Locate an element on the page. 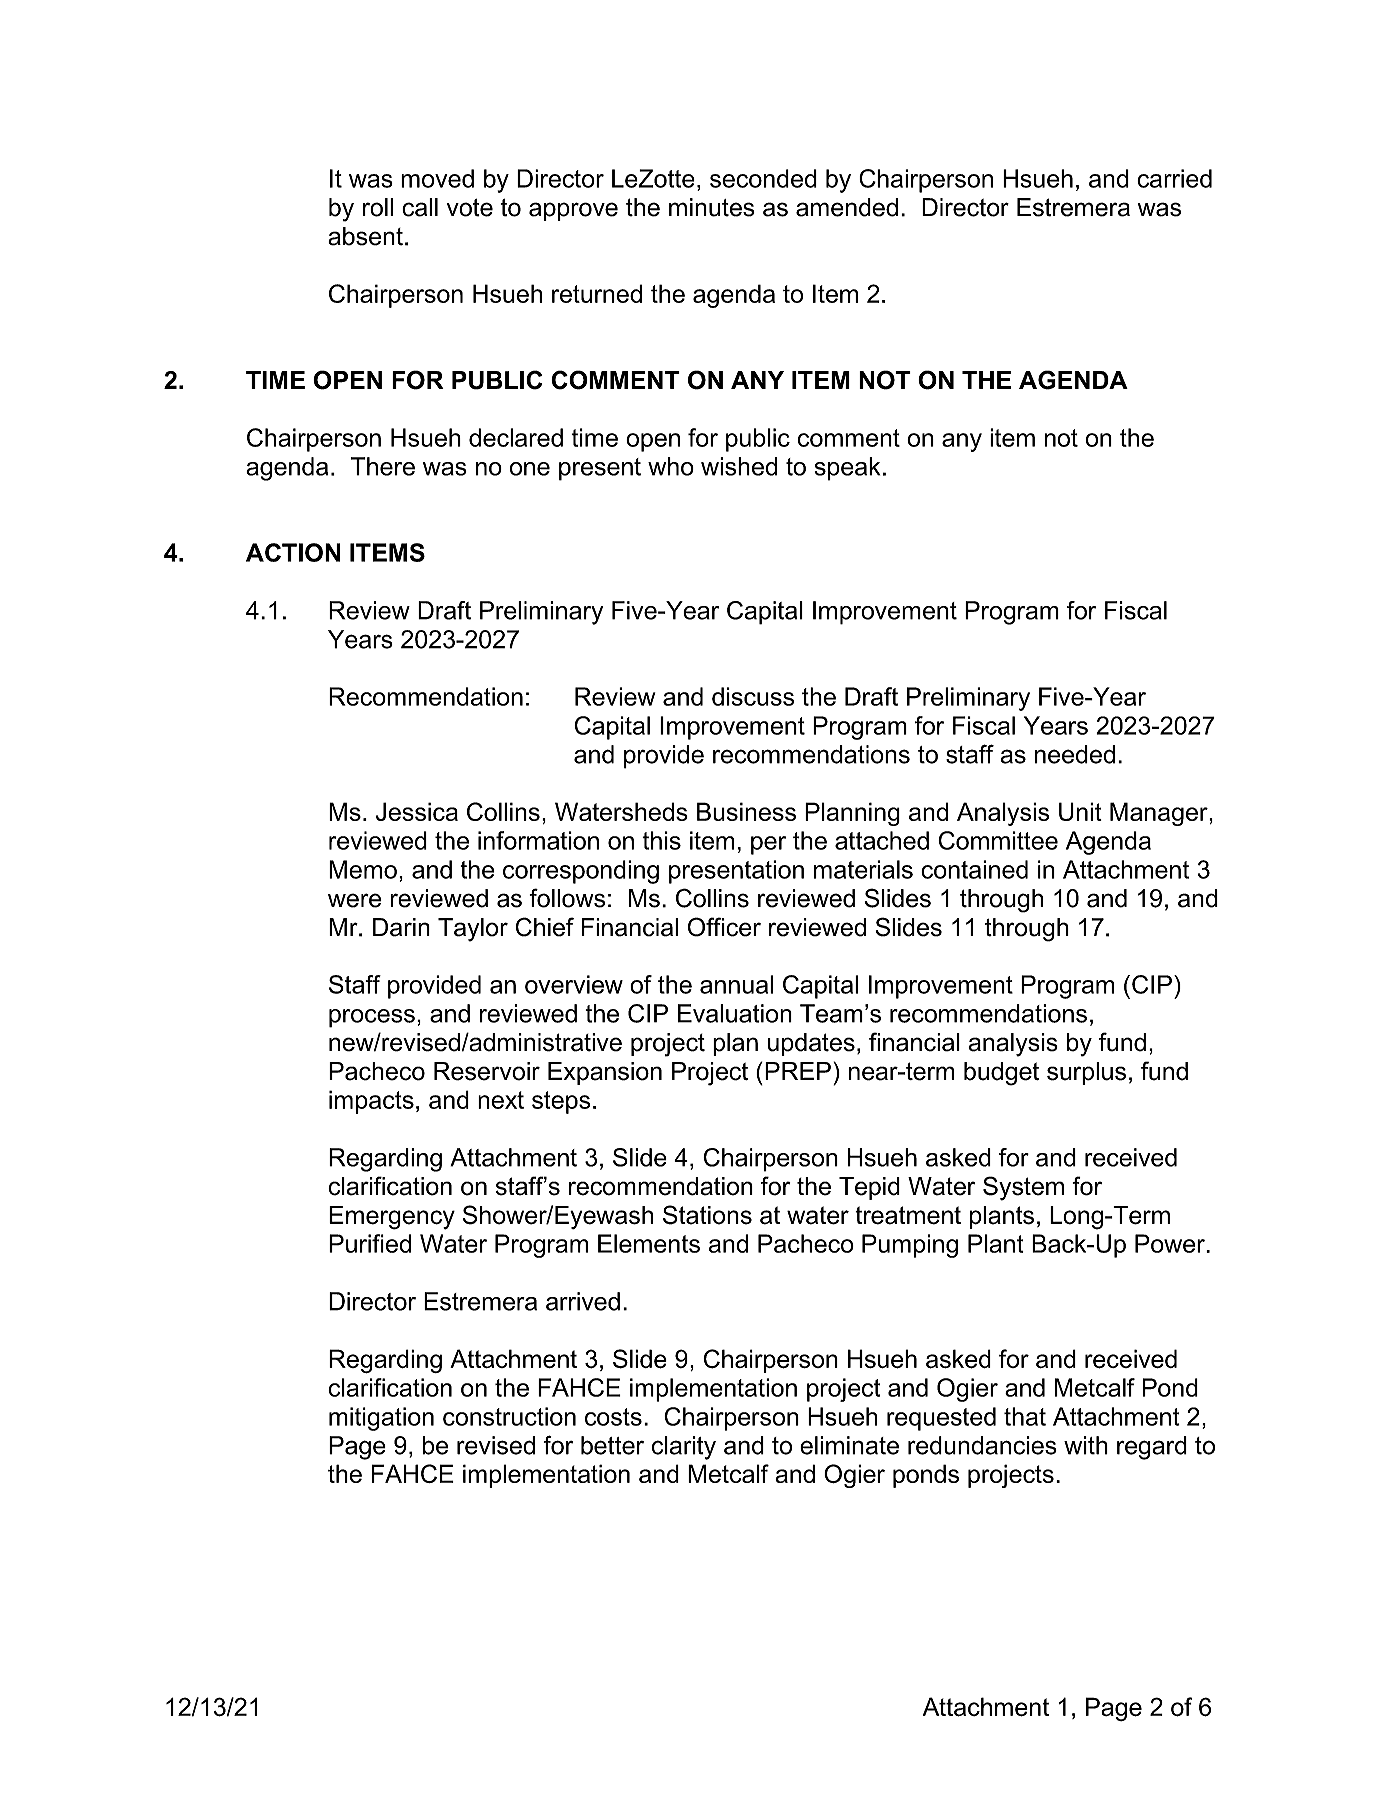 Image resolution: width=1393 pixels, height=1803 pixels. Unit is located at coordinates (1080, 811).
